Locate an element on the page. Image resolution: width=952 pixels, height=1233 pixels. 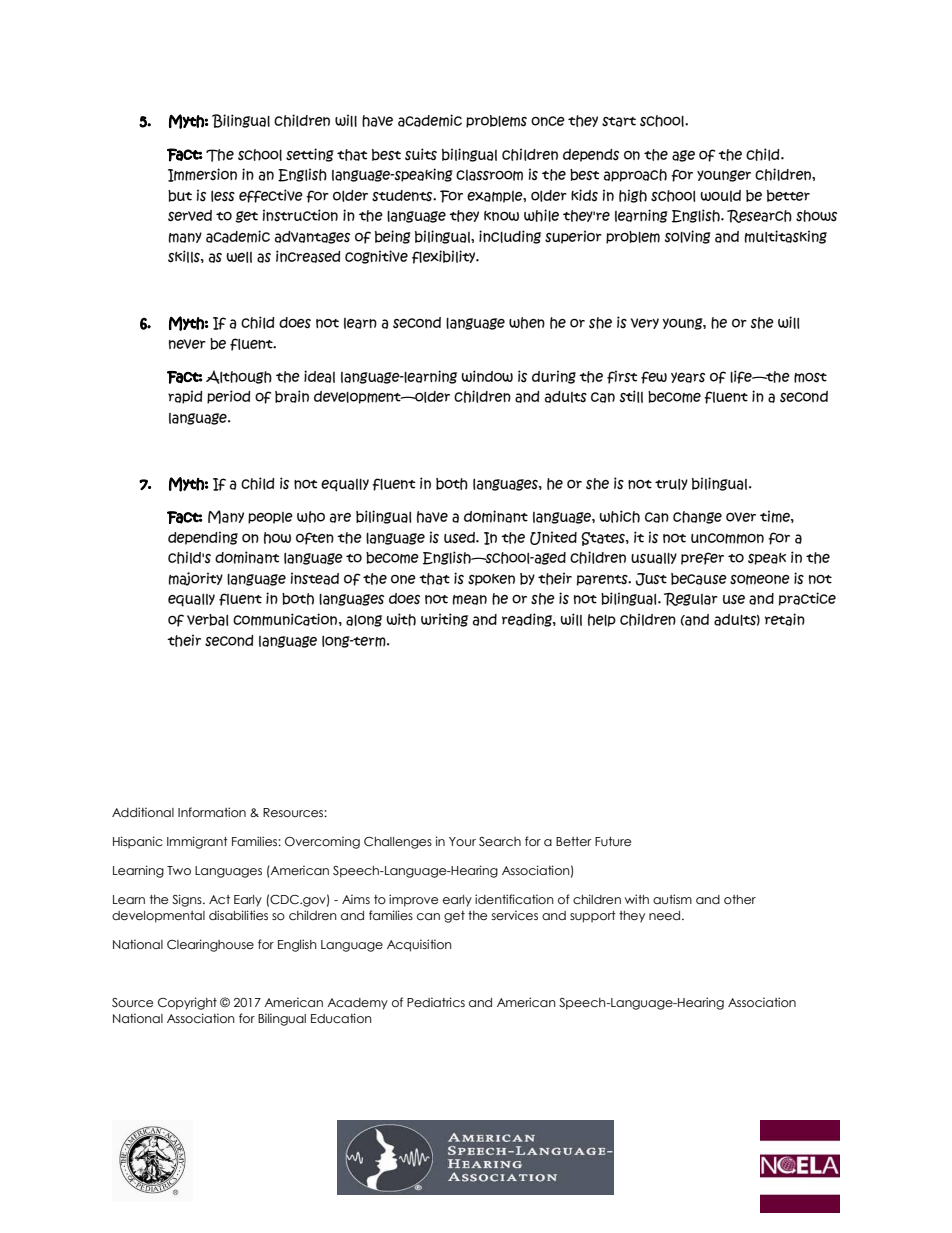
spoken is located at coordinates (491, 580).
